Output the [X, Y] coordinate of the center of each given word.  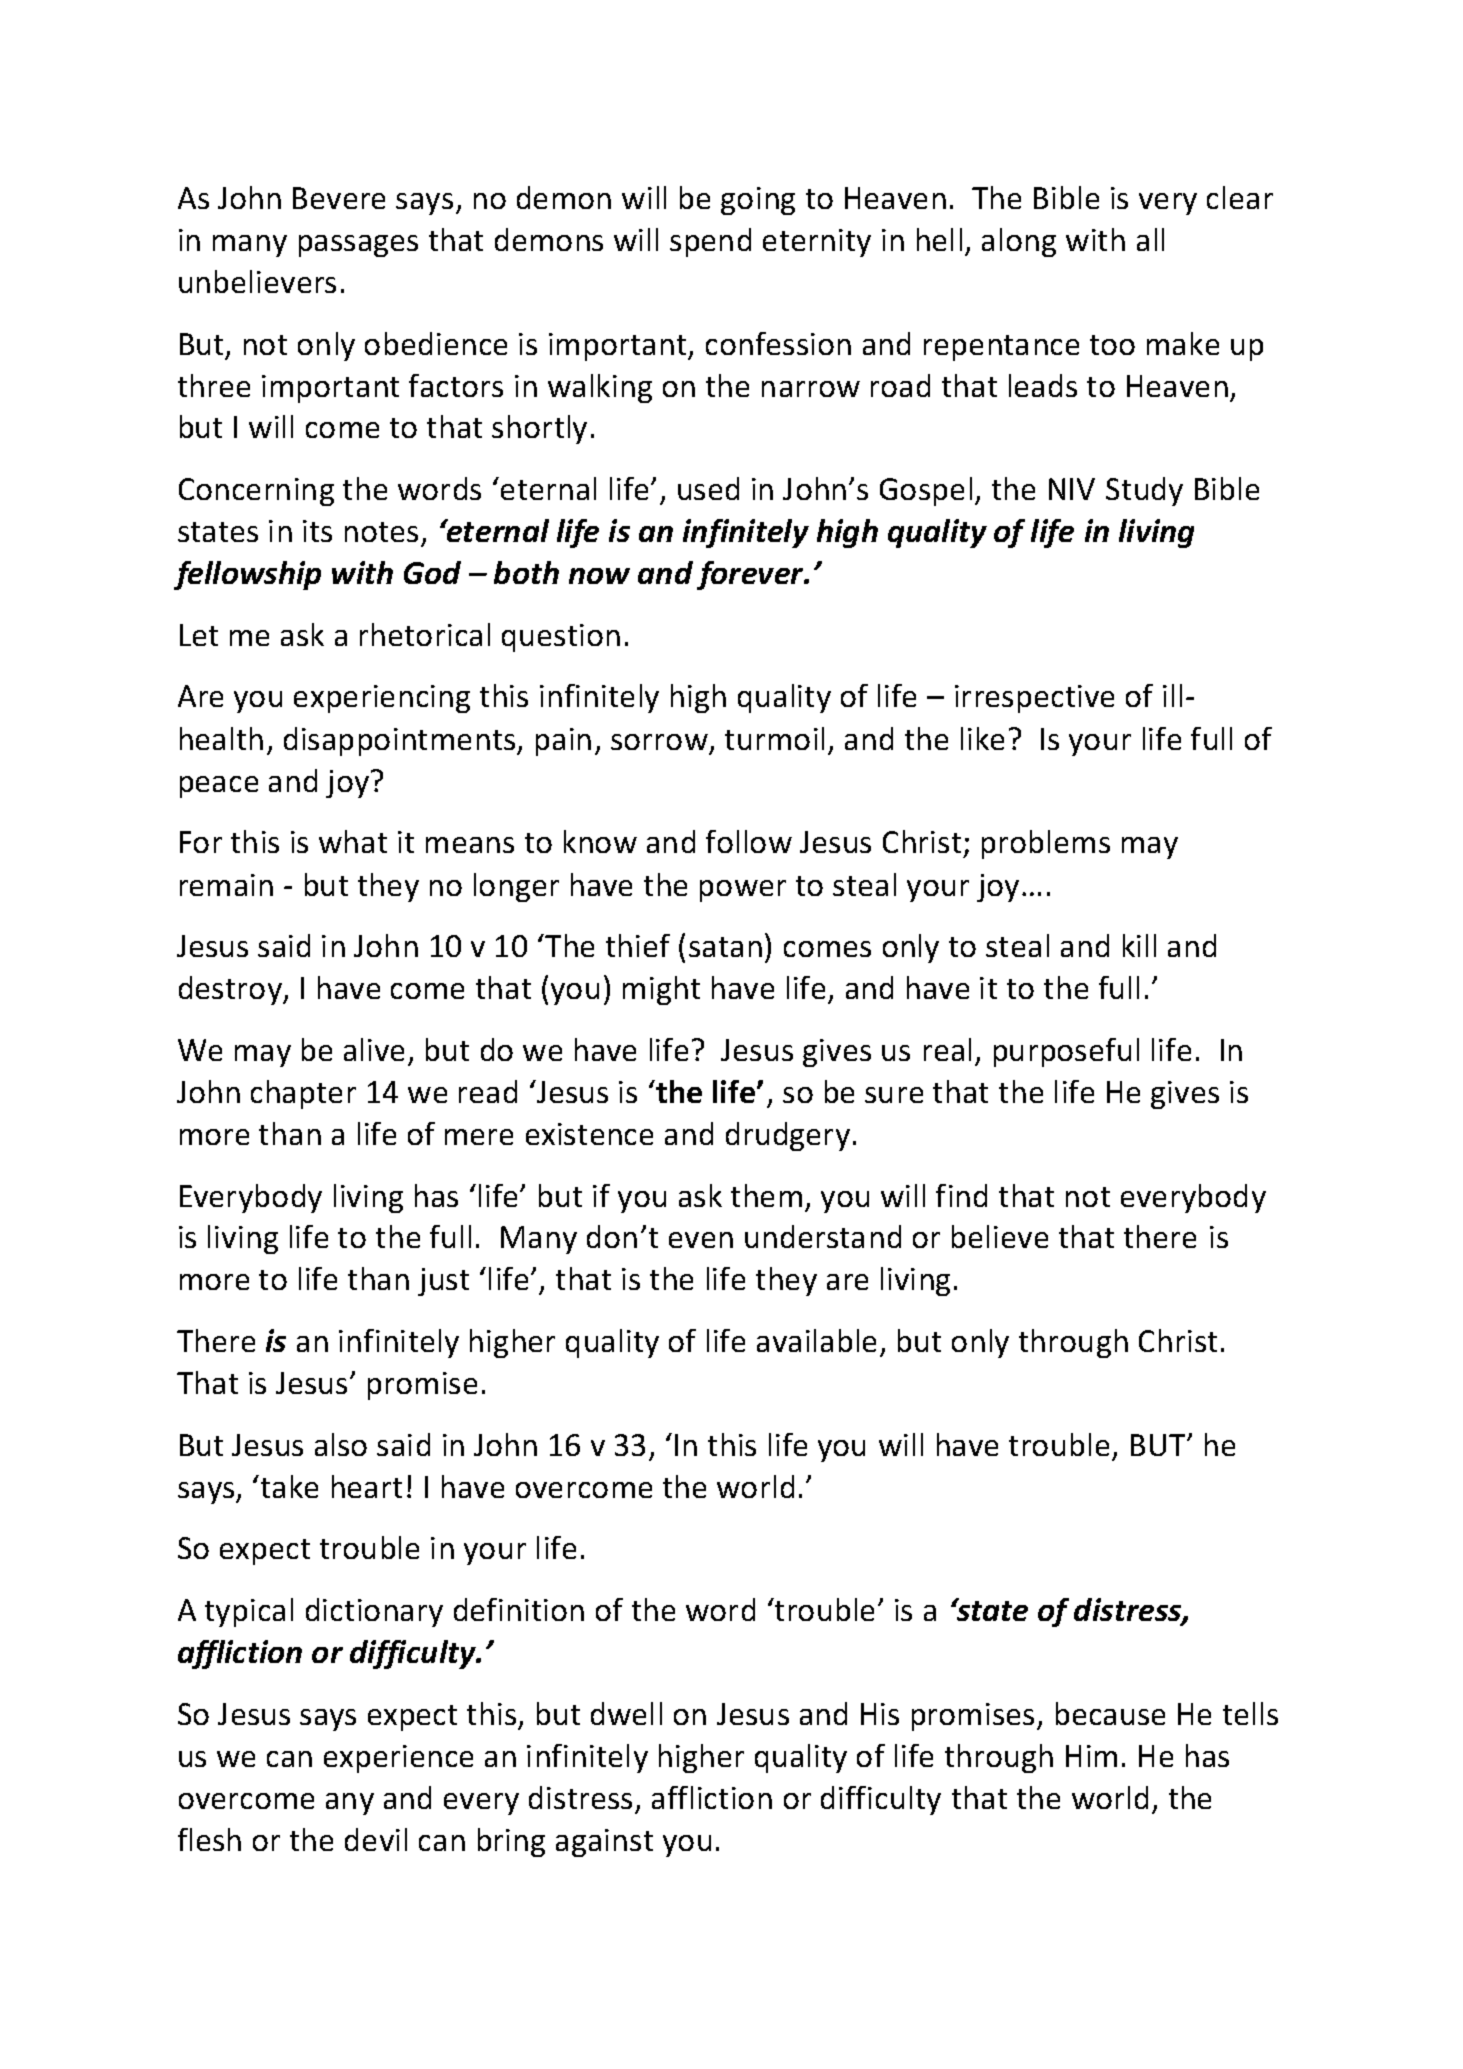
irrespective [1034, 699]
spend [710, 242]
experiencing [382, 699]
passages [358, 246]
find [961, 1195]
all [1150, 239]
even [701, 1240]
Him [1091, 1756]
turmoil [774, 738]
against [604, 1843]
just [443, 1282]
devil [376, 1839]
